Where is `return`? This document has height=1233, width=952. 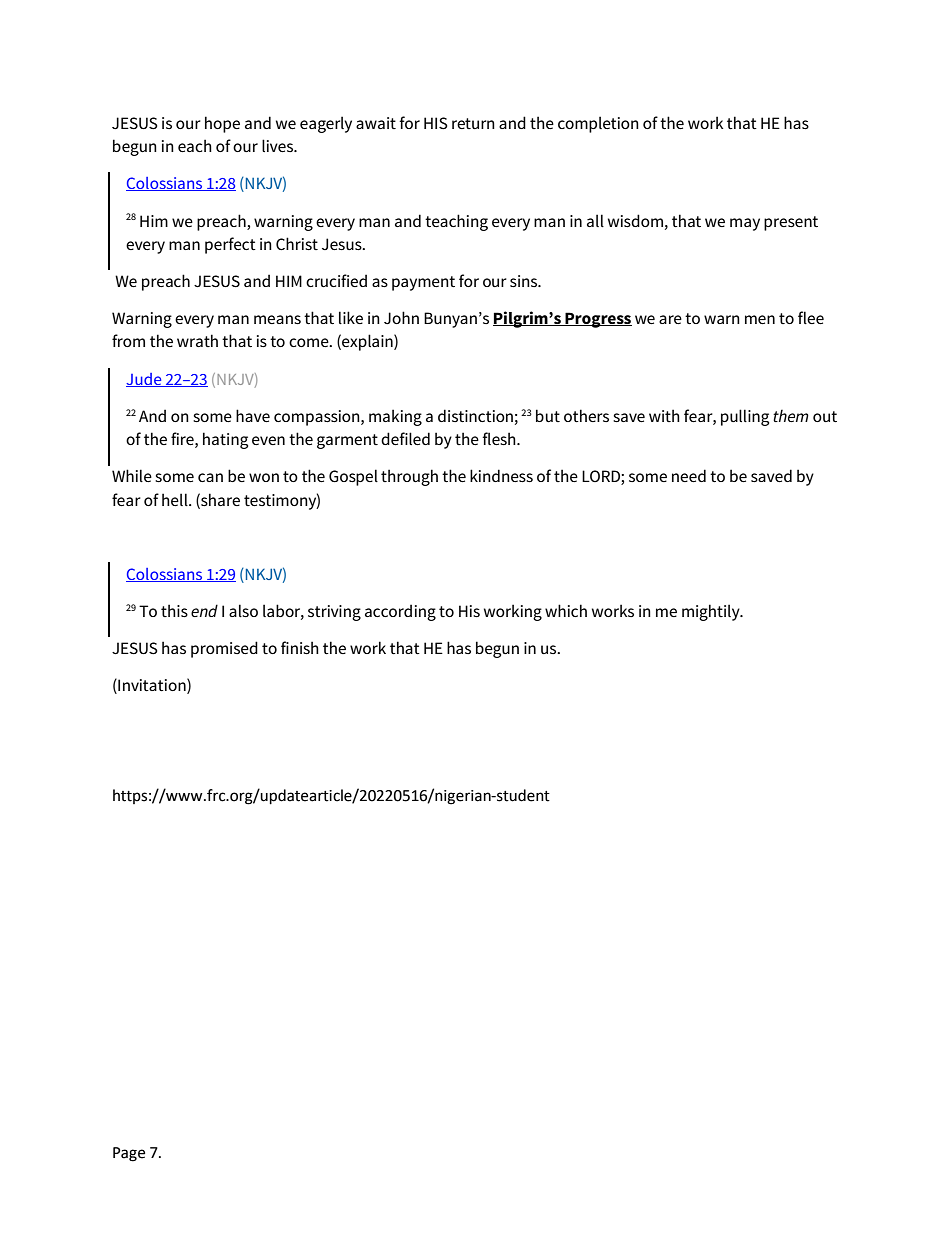
return is located at coordinates (473, 123).
